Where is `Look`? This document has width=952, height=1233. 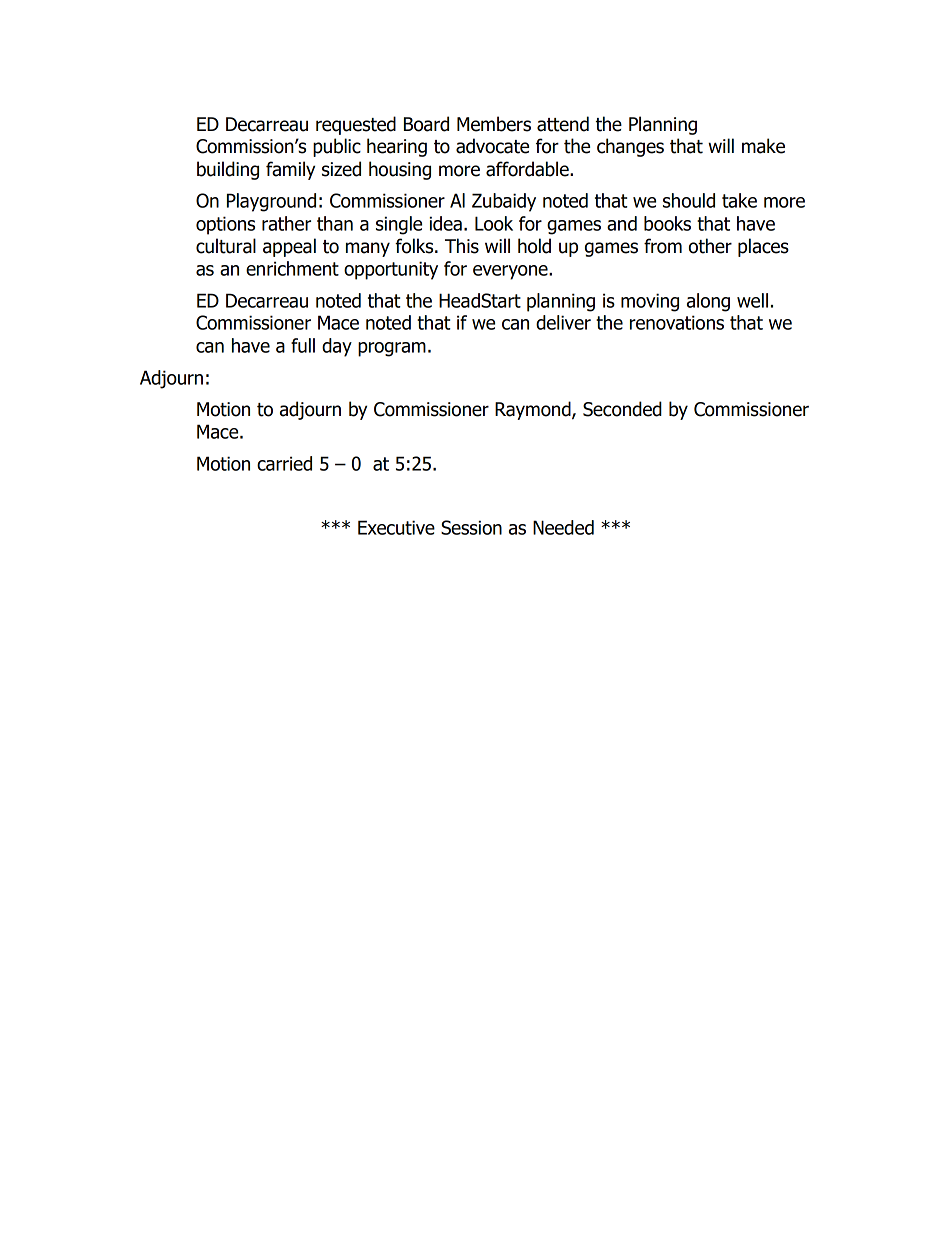 Look is located at coordinates (494, 223).
